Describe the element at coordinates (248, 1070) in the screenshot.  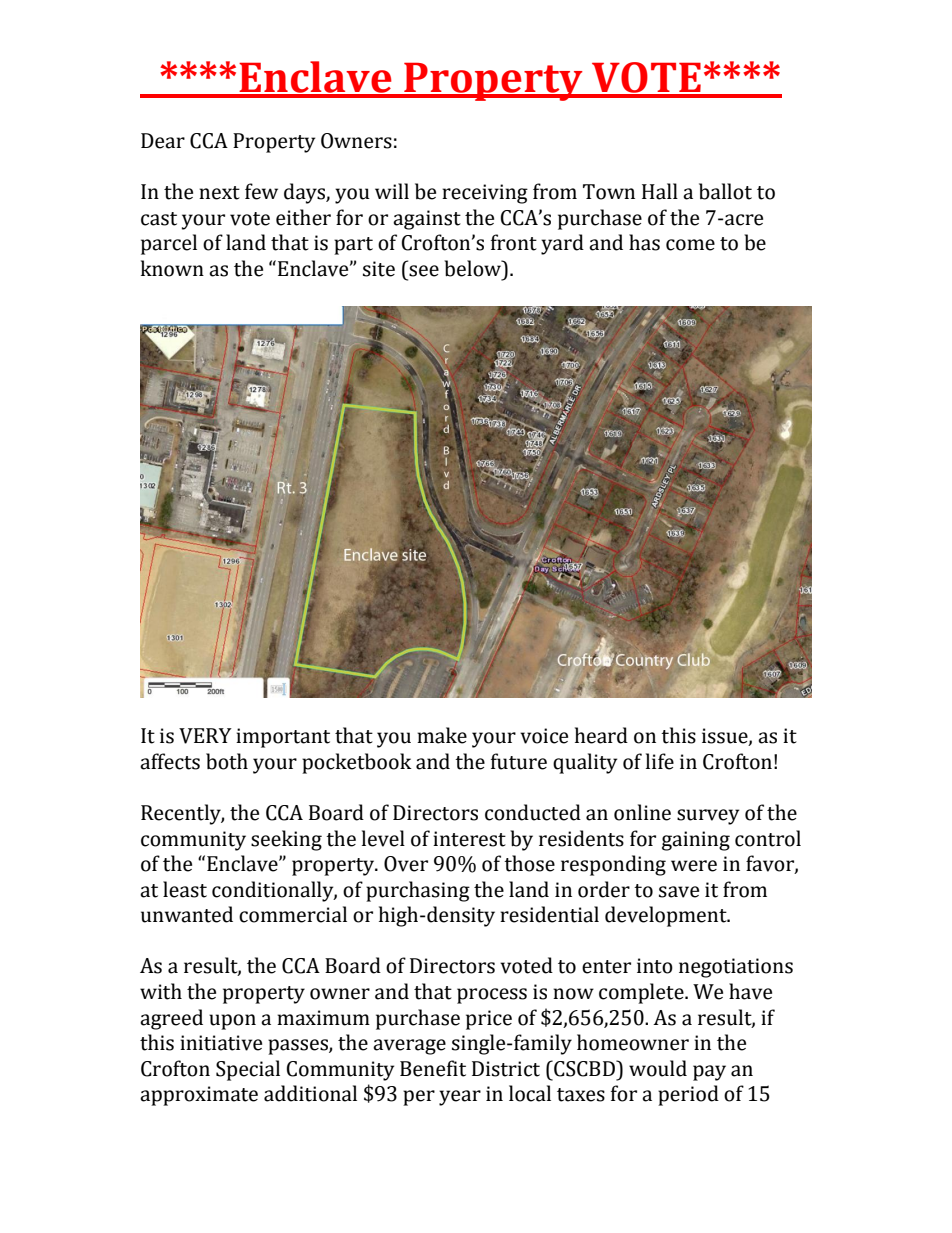
I see `Special` at that location.
